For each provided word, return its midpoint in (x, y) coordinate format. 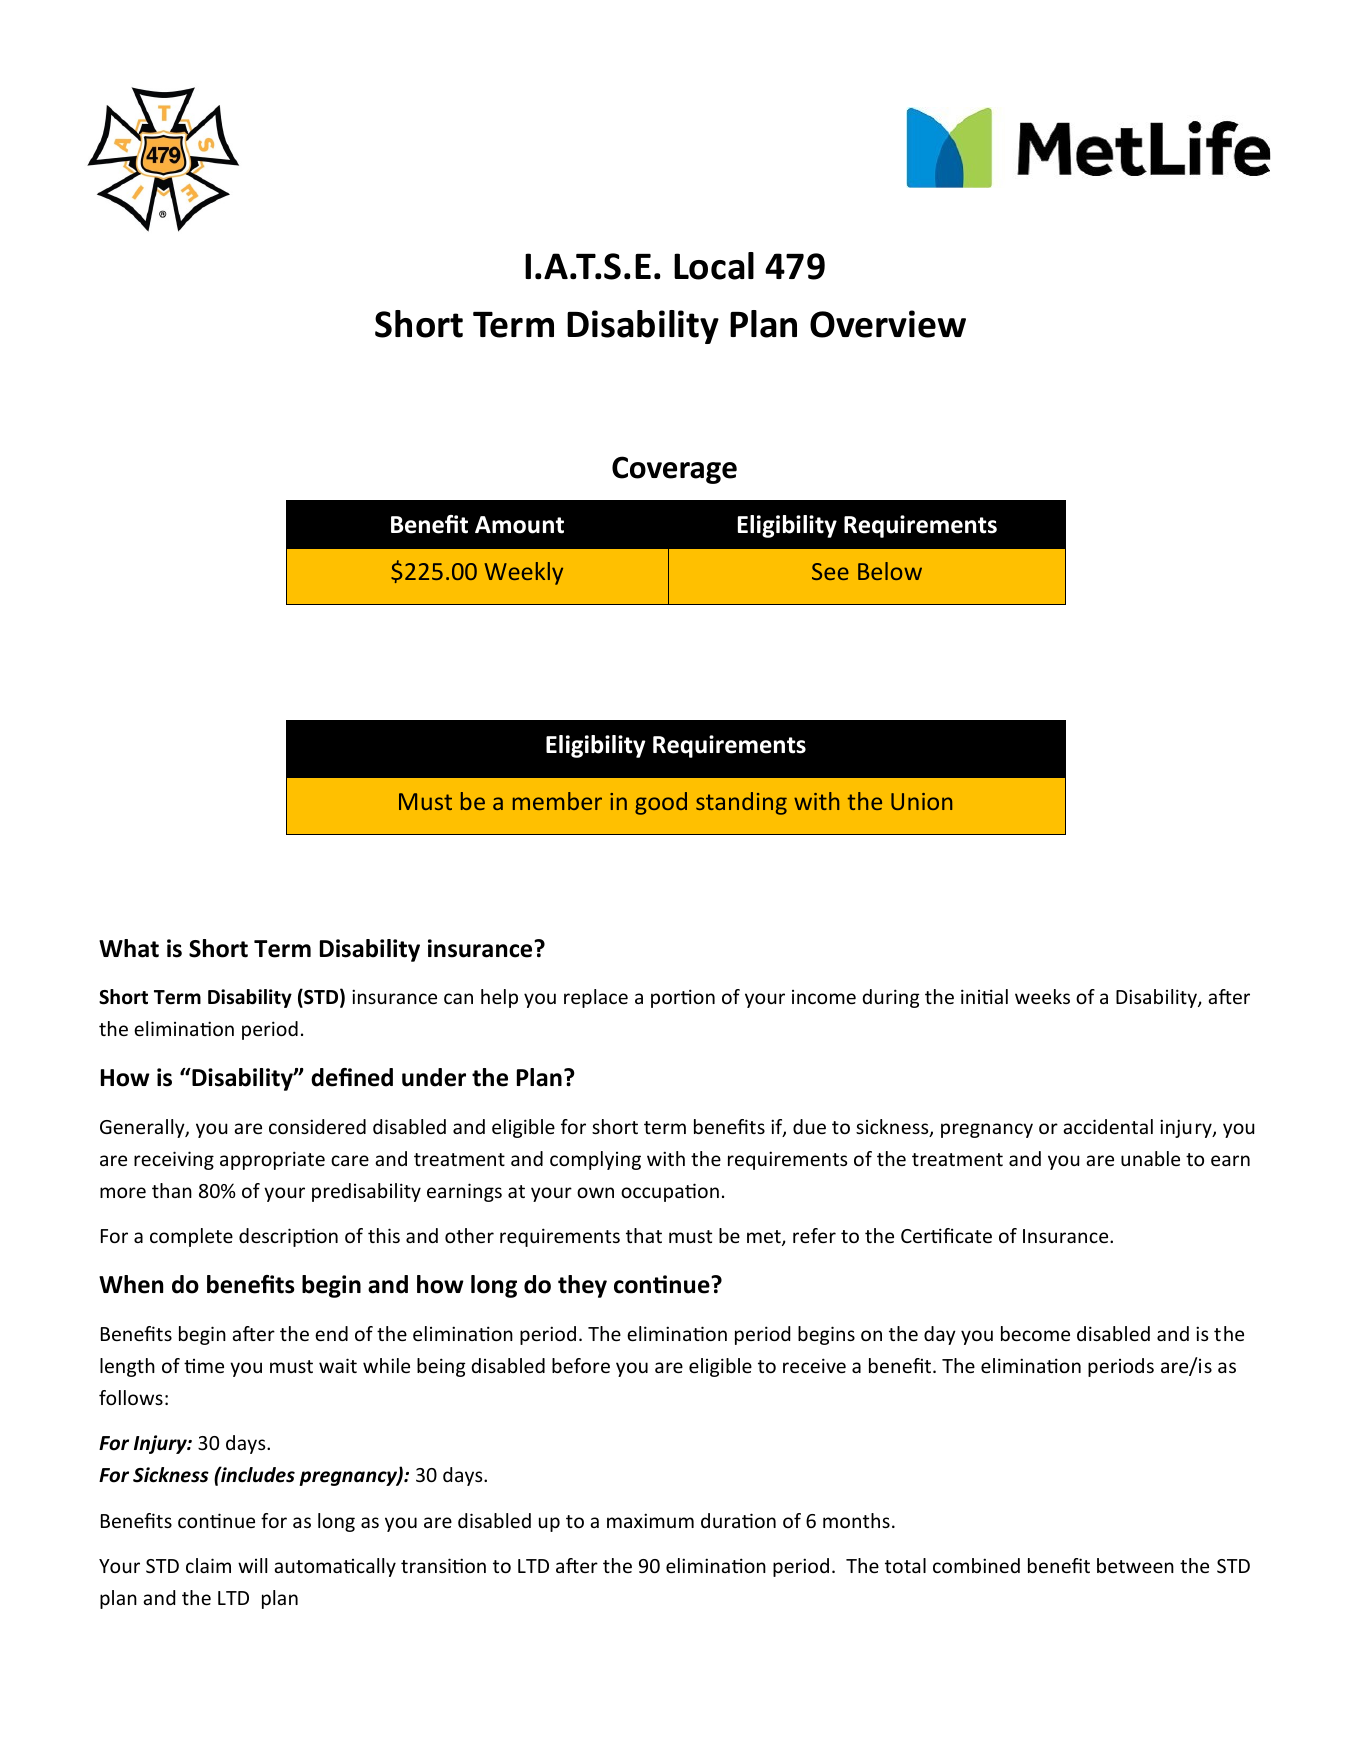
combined (976, 1565)
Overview (888, 324)
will (252, 1565)
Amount (519, 525)
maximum (650, 1520)
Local (714, 266)
